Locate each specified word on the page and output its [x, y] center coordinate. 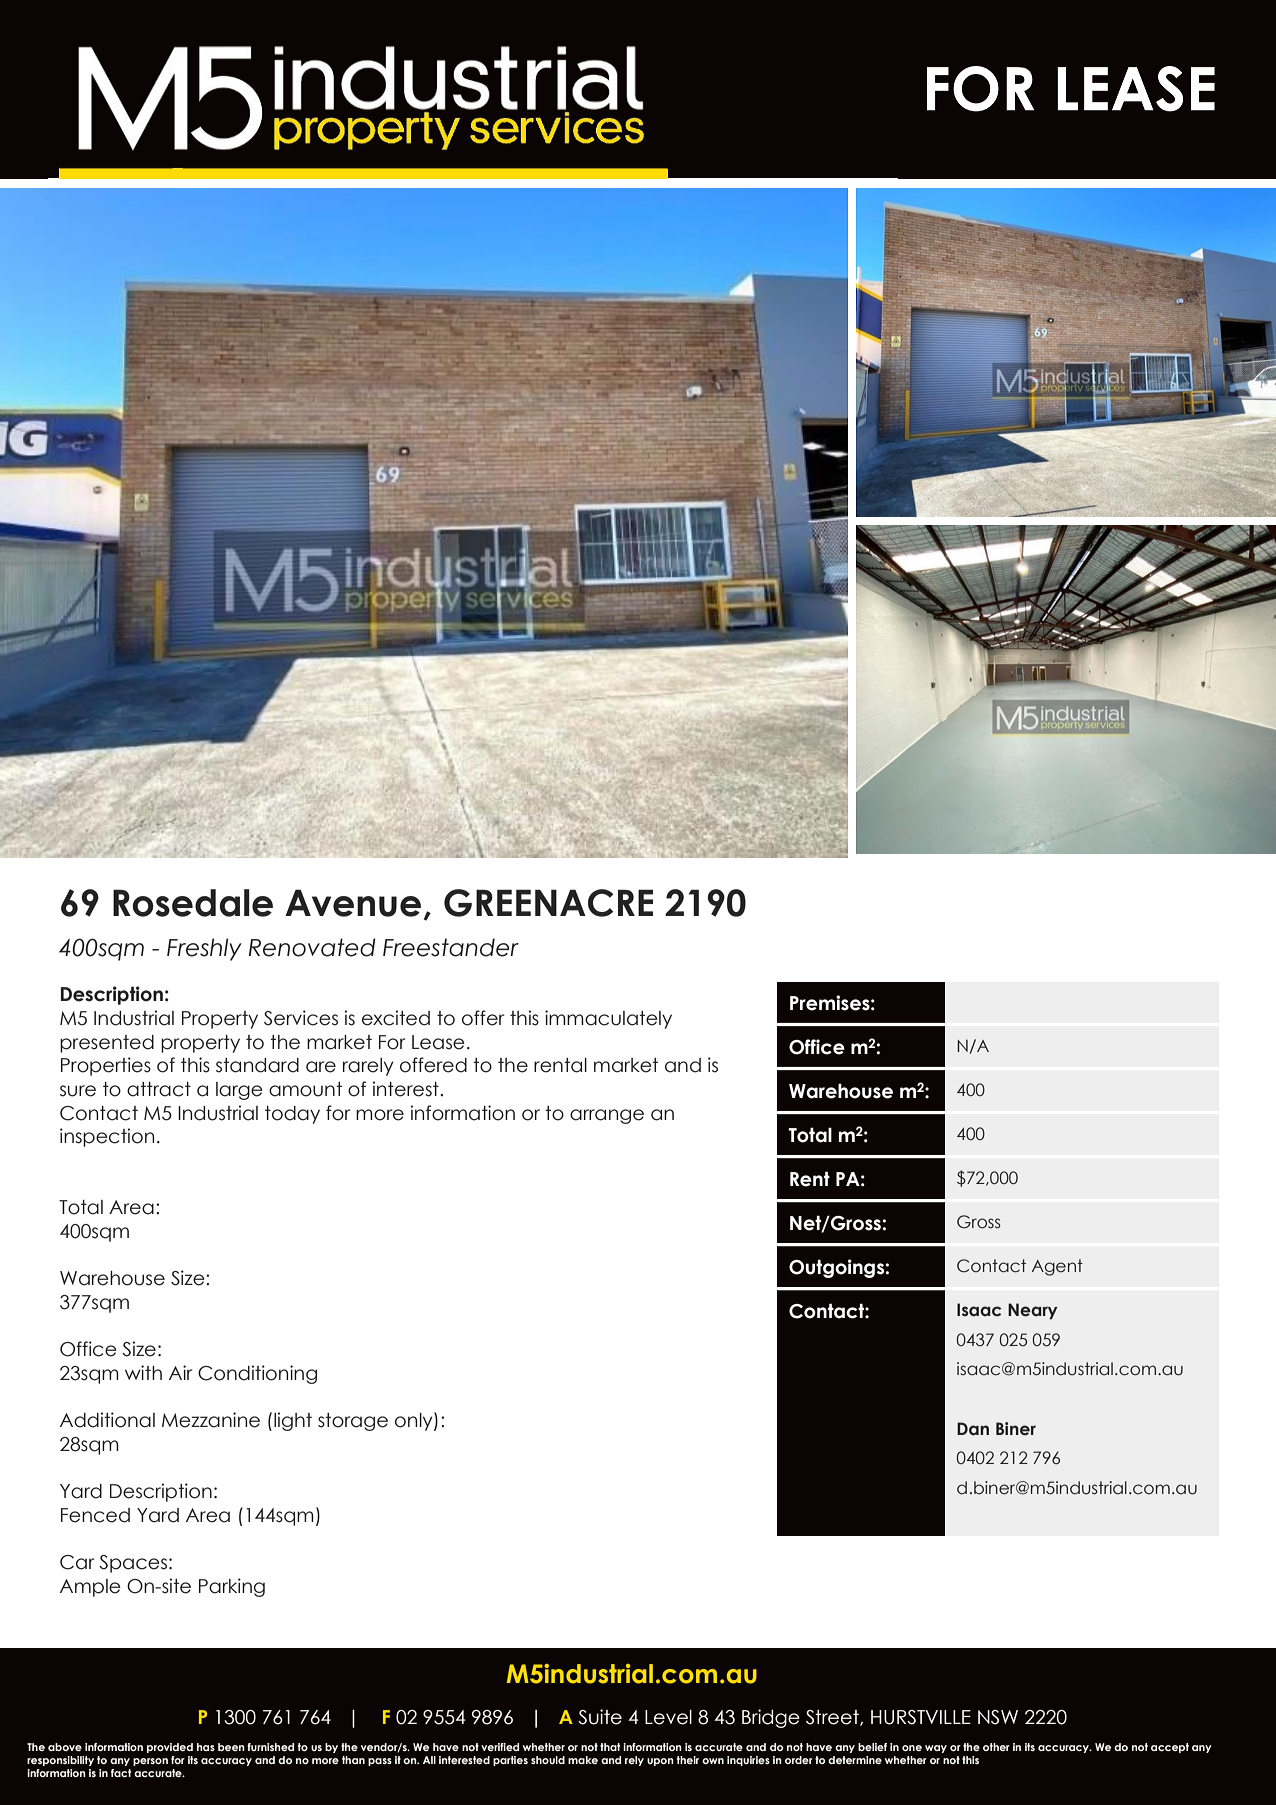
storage [353, 1422]
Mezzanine [211, 1420]
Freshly [204, 949]
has [206, 1747]
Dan [973, 1429]
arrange [607, 1116]
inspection [107, 1137]
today [292, 1115]
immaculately [608, 1019]
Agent [1057, 1267]
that [610, 1747]
